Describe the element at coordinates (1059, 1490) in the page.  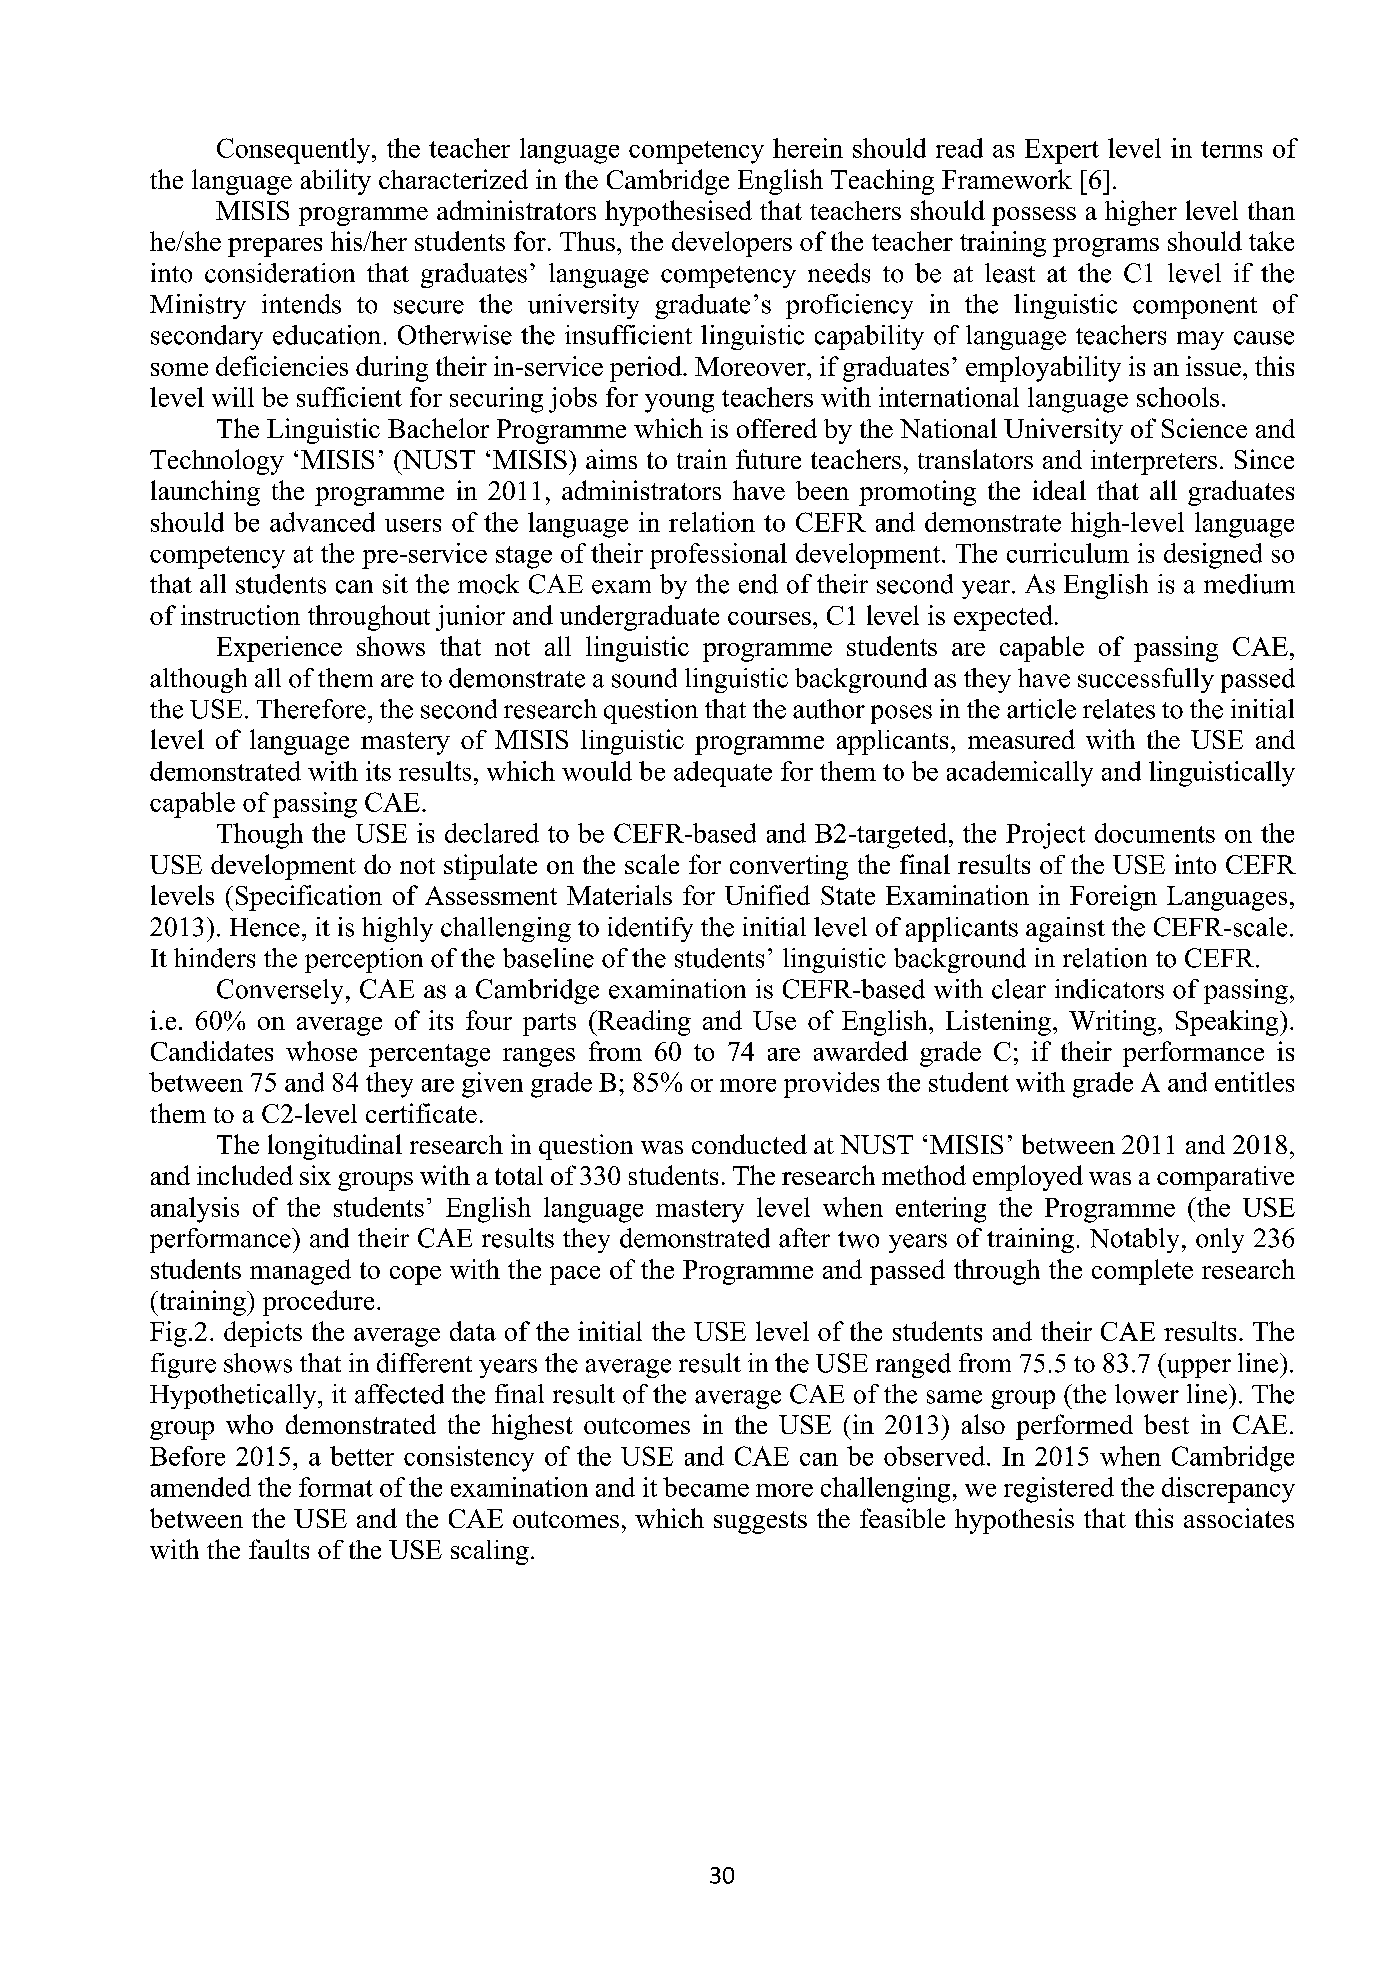
I see `registered` at that location.
